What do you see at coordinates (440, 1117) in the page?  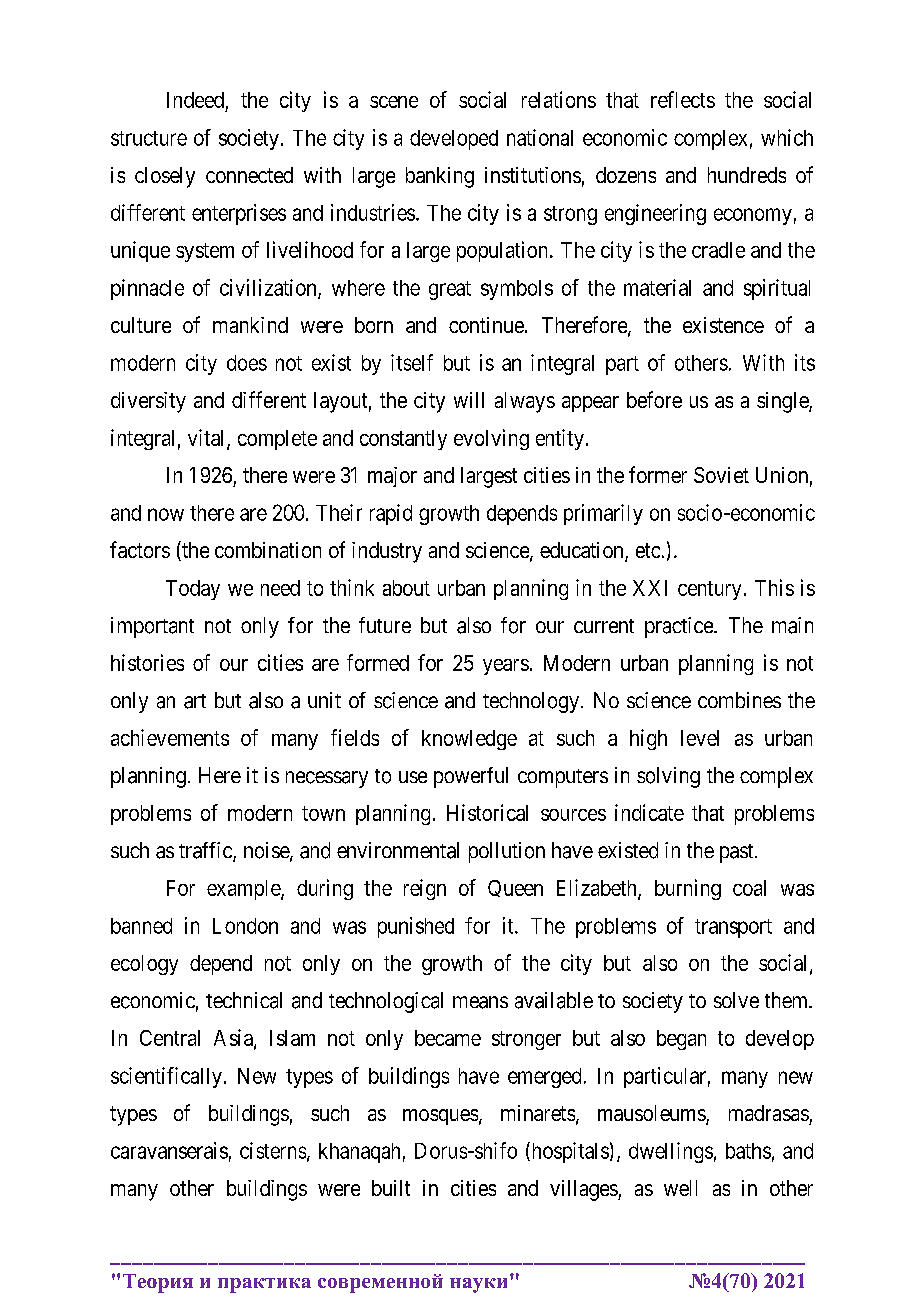 I see `mosques` at bounding box center [440, 1117].
